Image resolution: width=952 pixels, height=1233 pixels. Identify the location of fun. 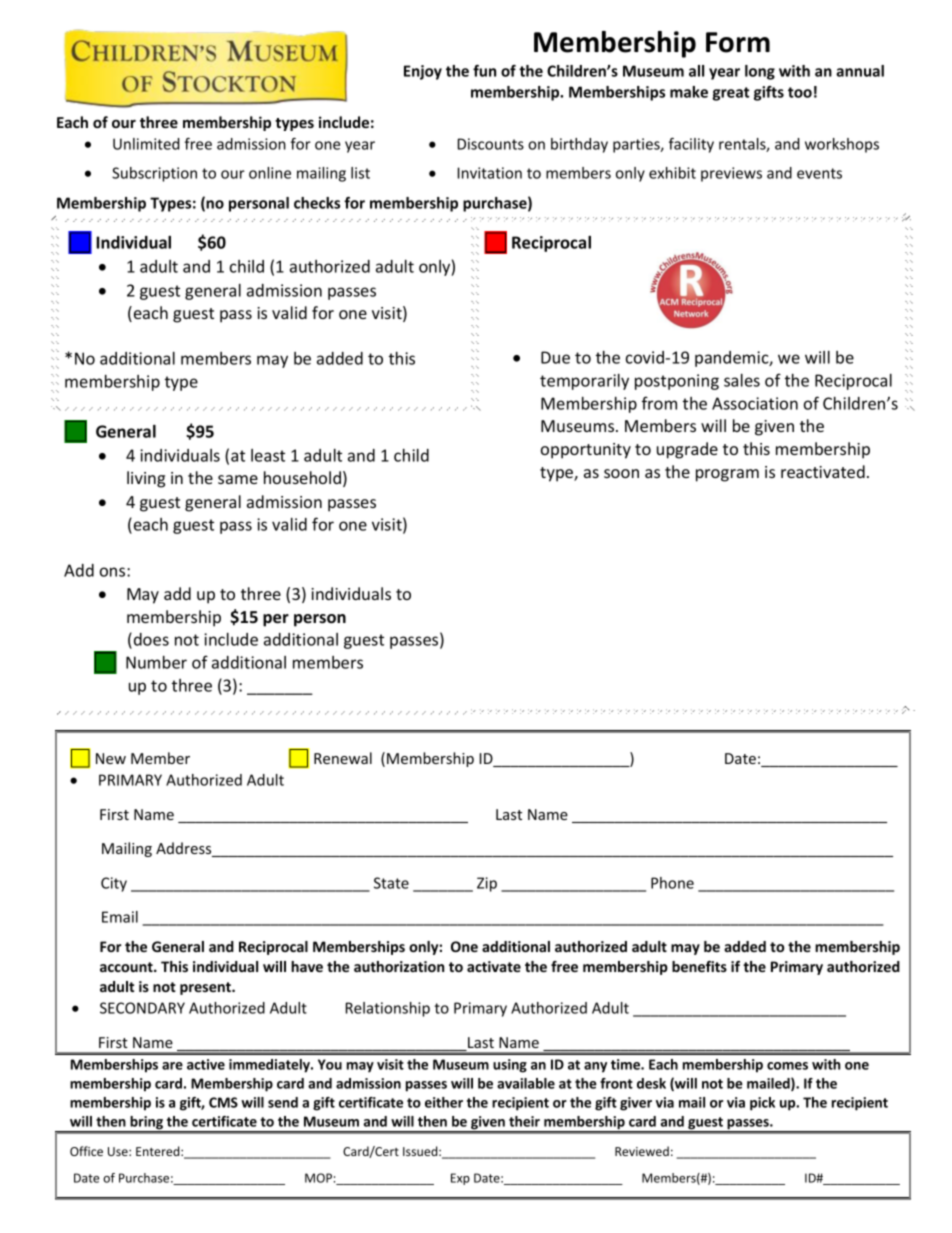
(484, 71).
